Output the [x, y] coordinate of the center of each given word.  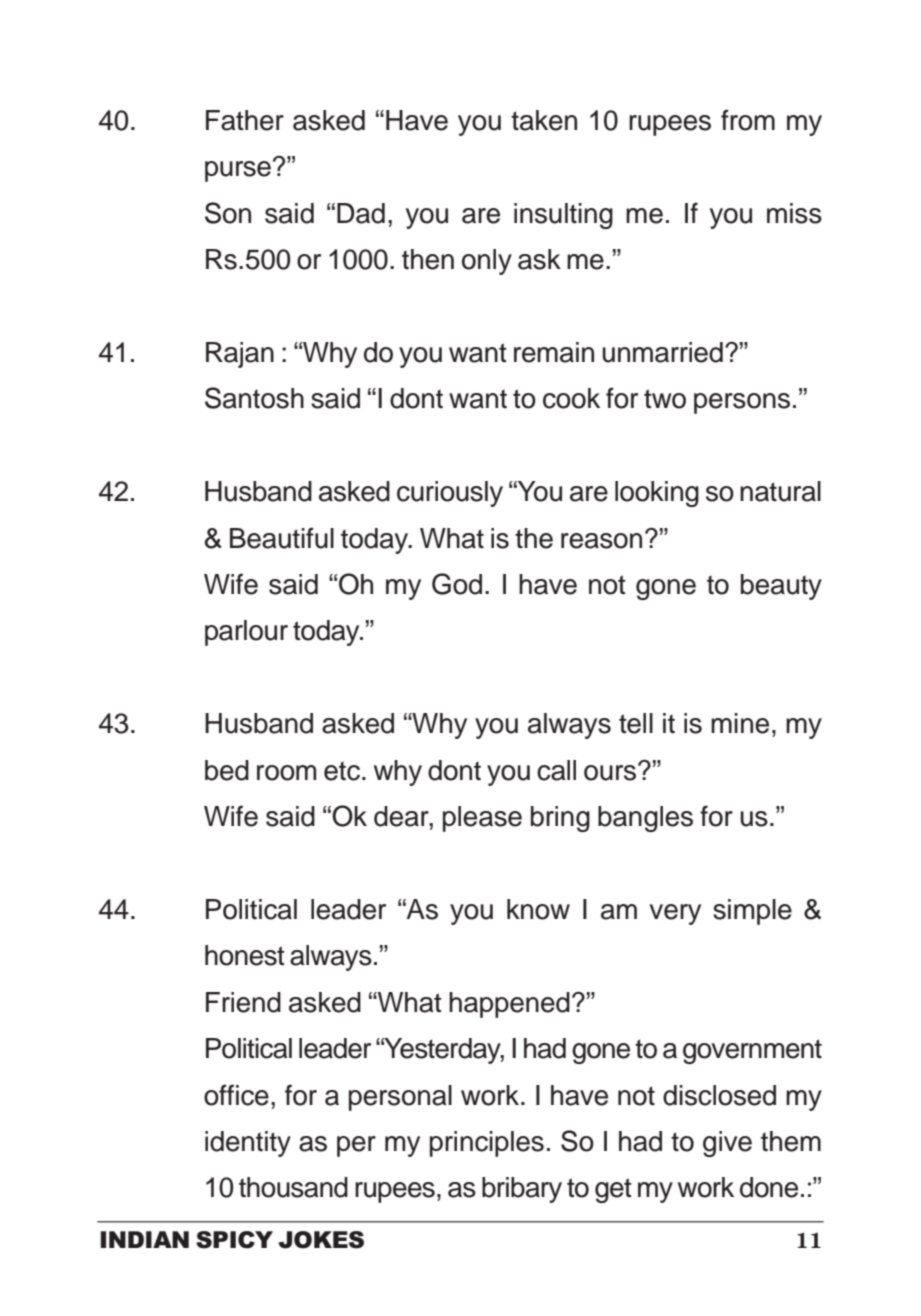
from [748, 120]
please [482, 819]
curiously [450, 494]
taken [544, 120]
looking [657, 494]
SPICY [234, 1240]
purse [238, 171]
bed [227, 770]
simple [752, 912]
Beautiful [282, 538]
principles [487, 1144]
